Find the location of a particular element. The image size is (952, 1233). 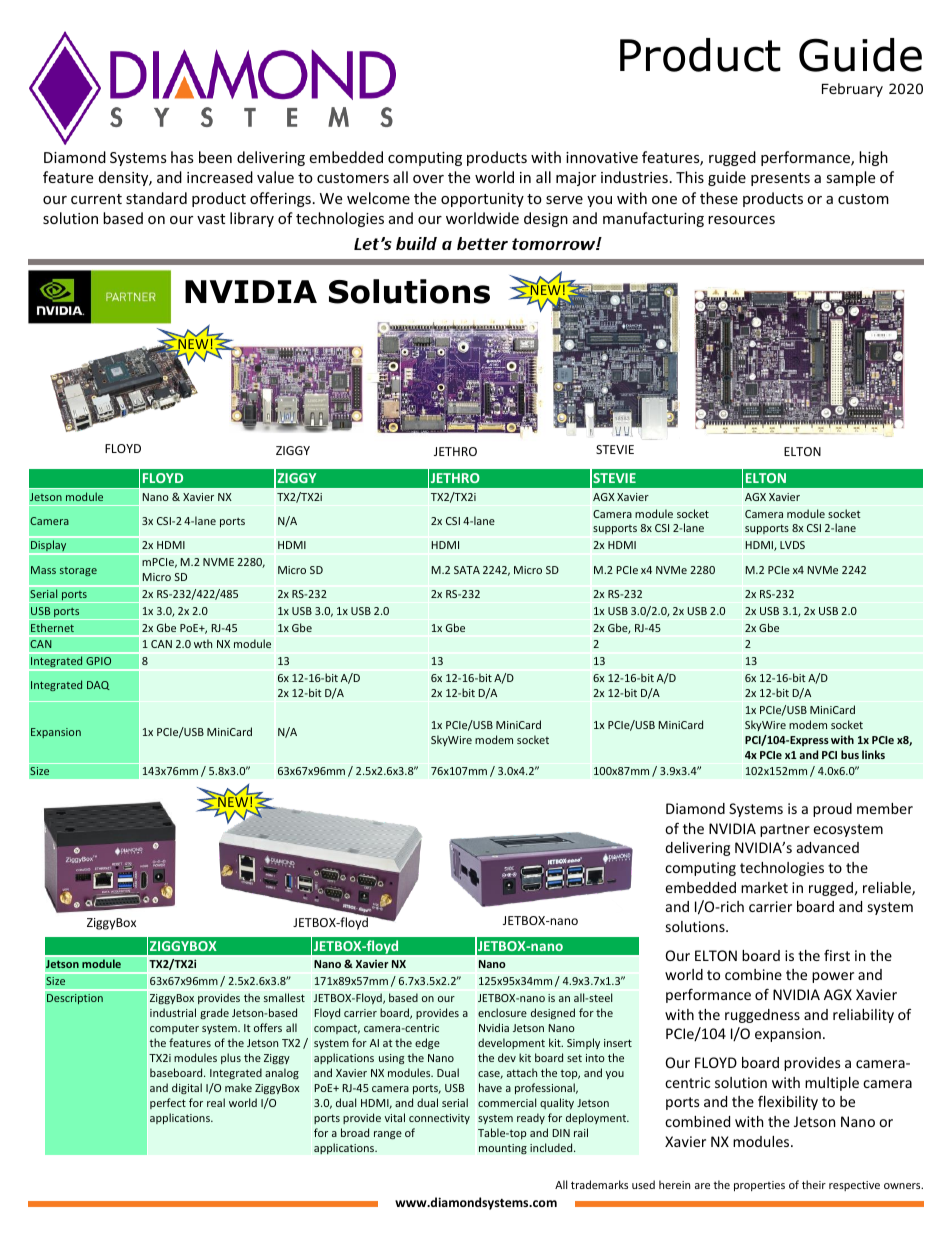

LVDS is located at coordinates (792, 545).
